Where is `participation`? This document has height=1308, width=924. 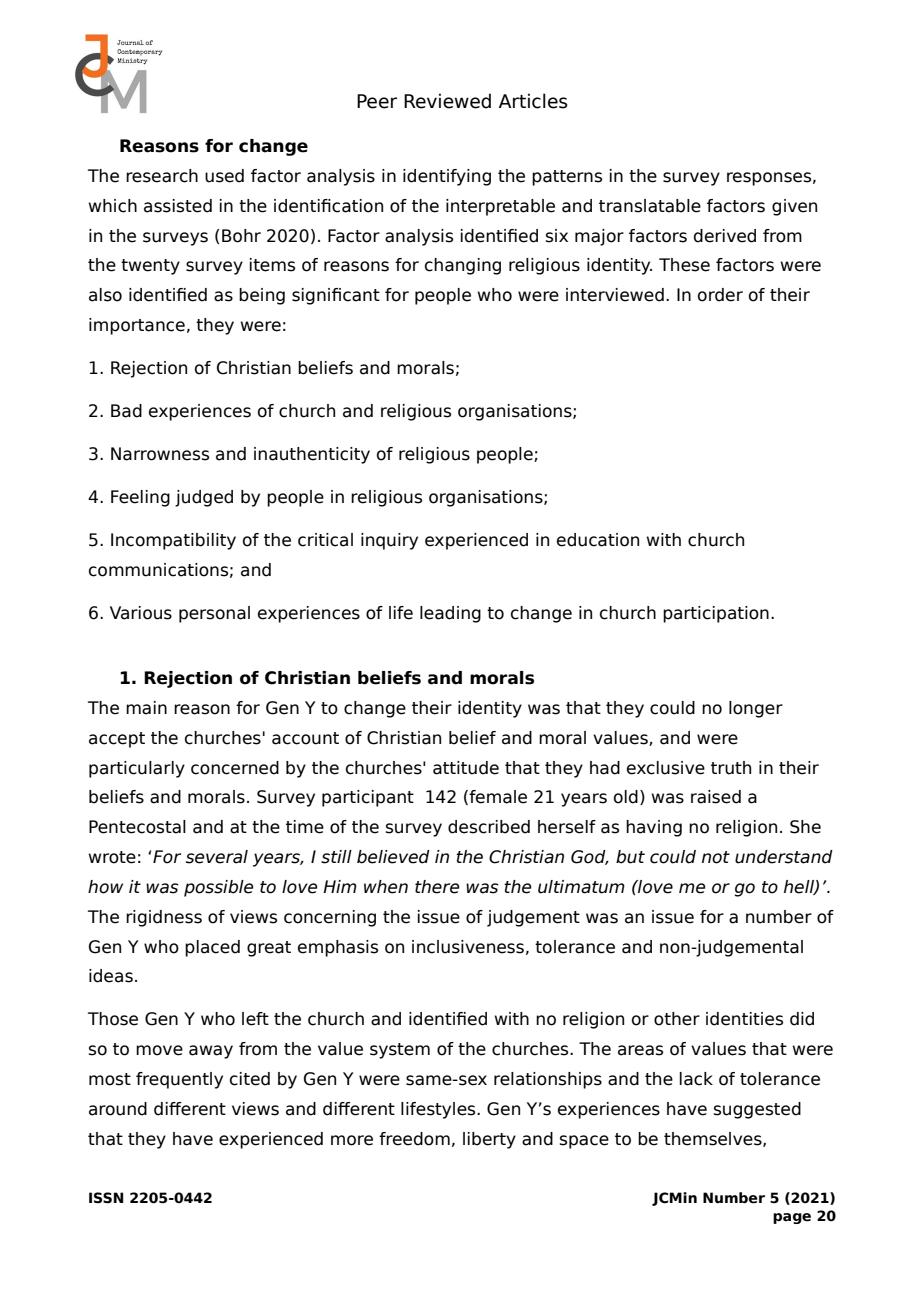
participation is located at coordinates (716, 614).
